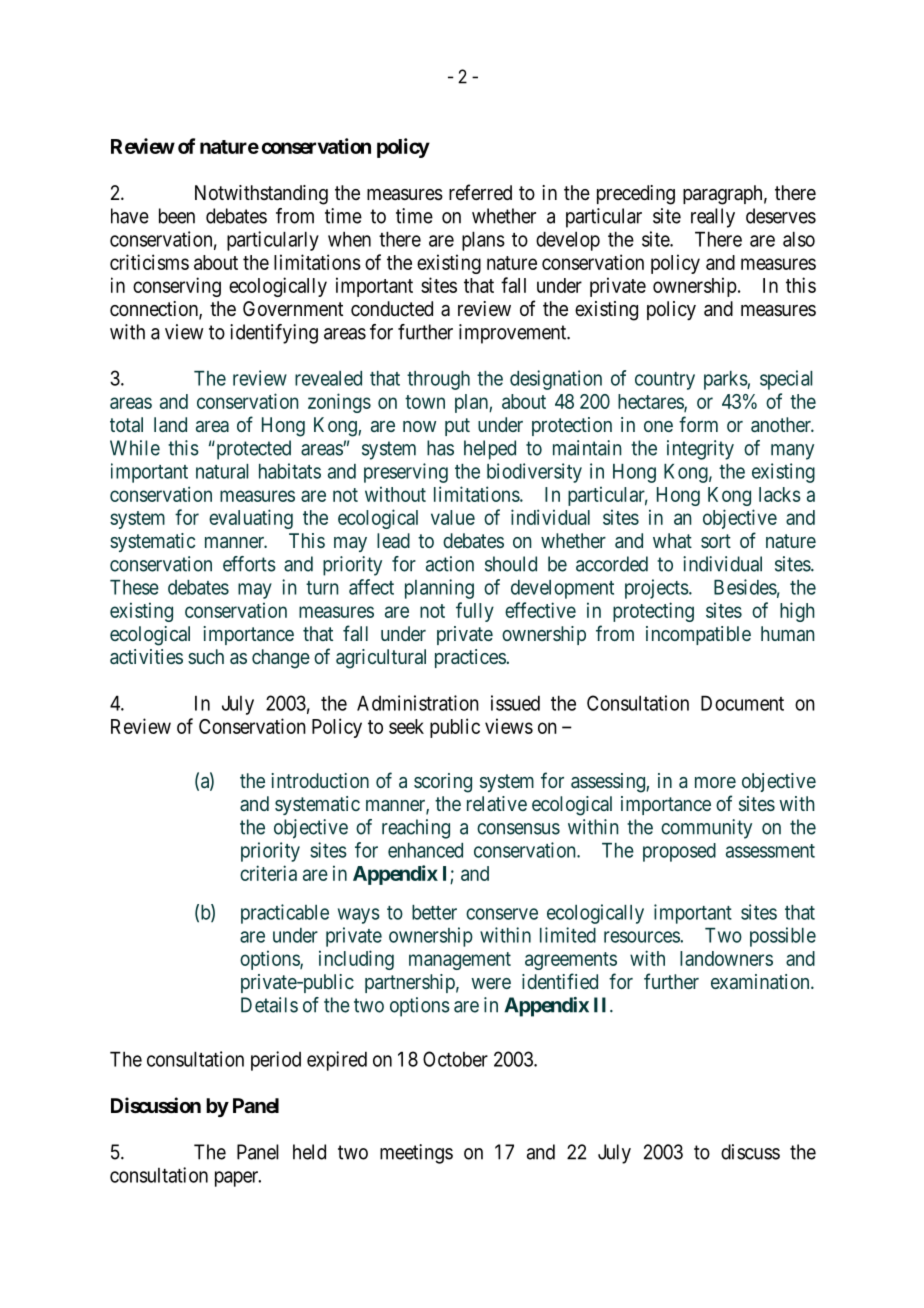 Image resolution: width=924 pixels, height=1308 pixels. I want to click on value, so click(453, 517).
